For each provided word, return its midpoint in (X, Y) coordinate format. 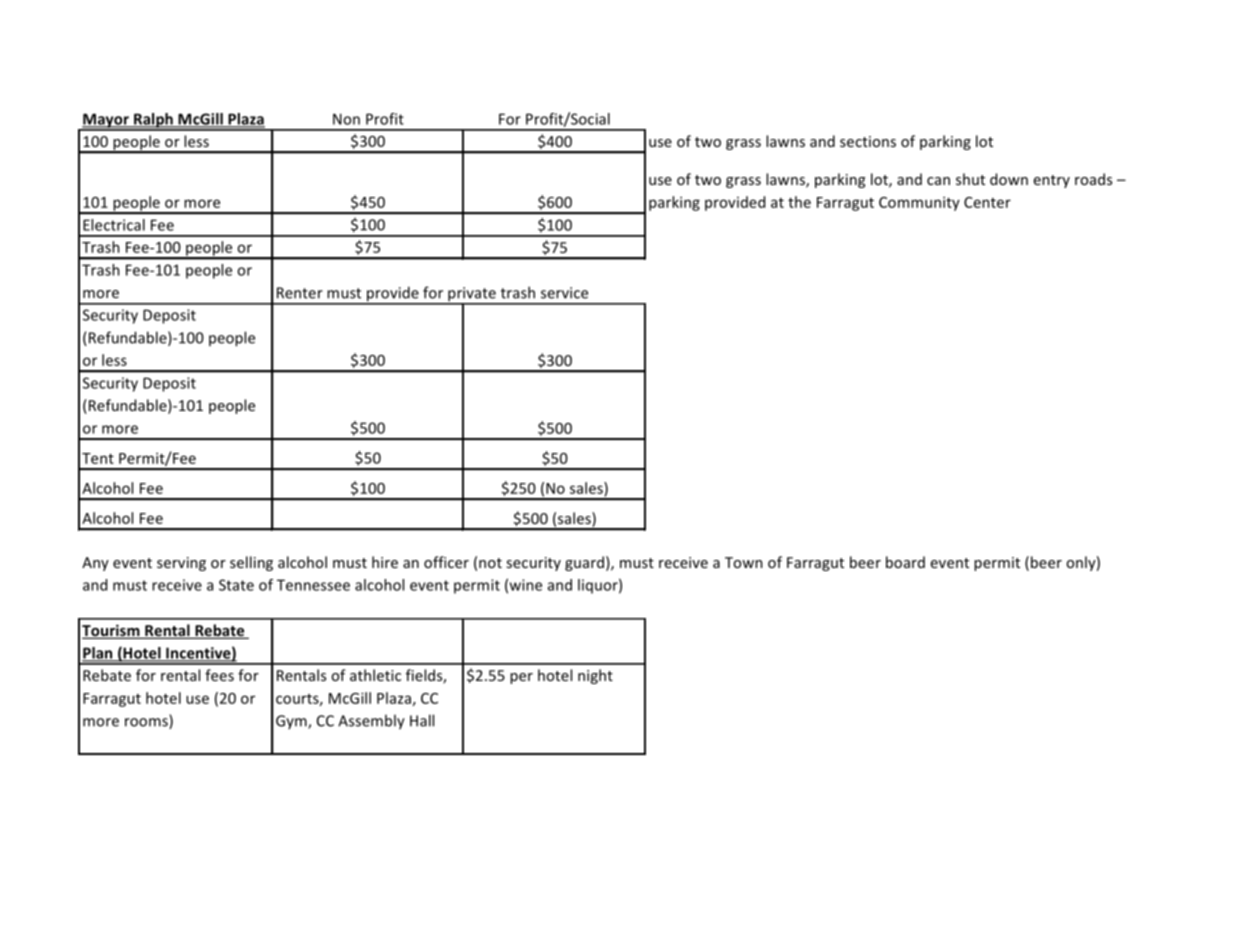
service (564, 293)
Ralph (153, 121)
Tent (98, 458)
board (905, 562)
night (595, 676)
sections (868, 141)
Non (346, 119)
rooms (147, 723)
